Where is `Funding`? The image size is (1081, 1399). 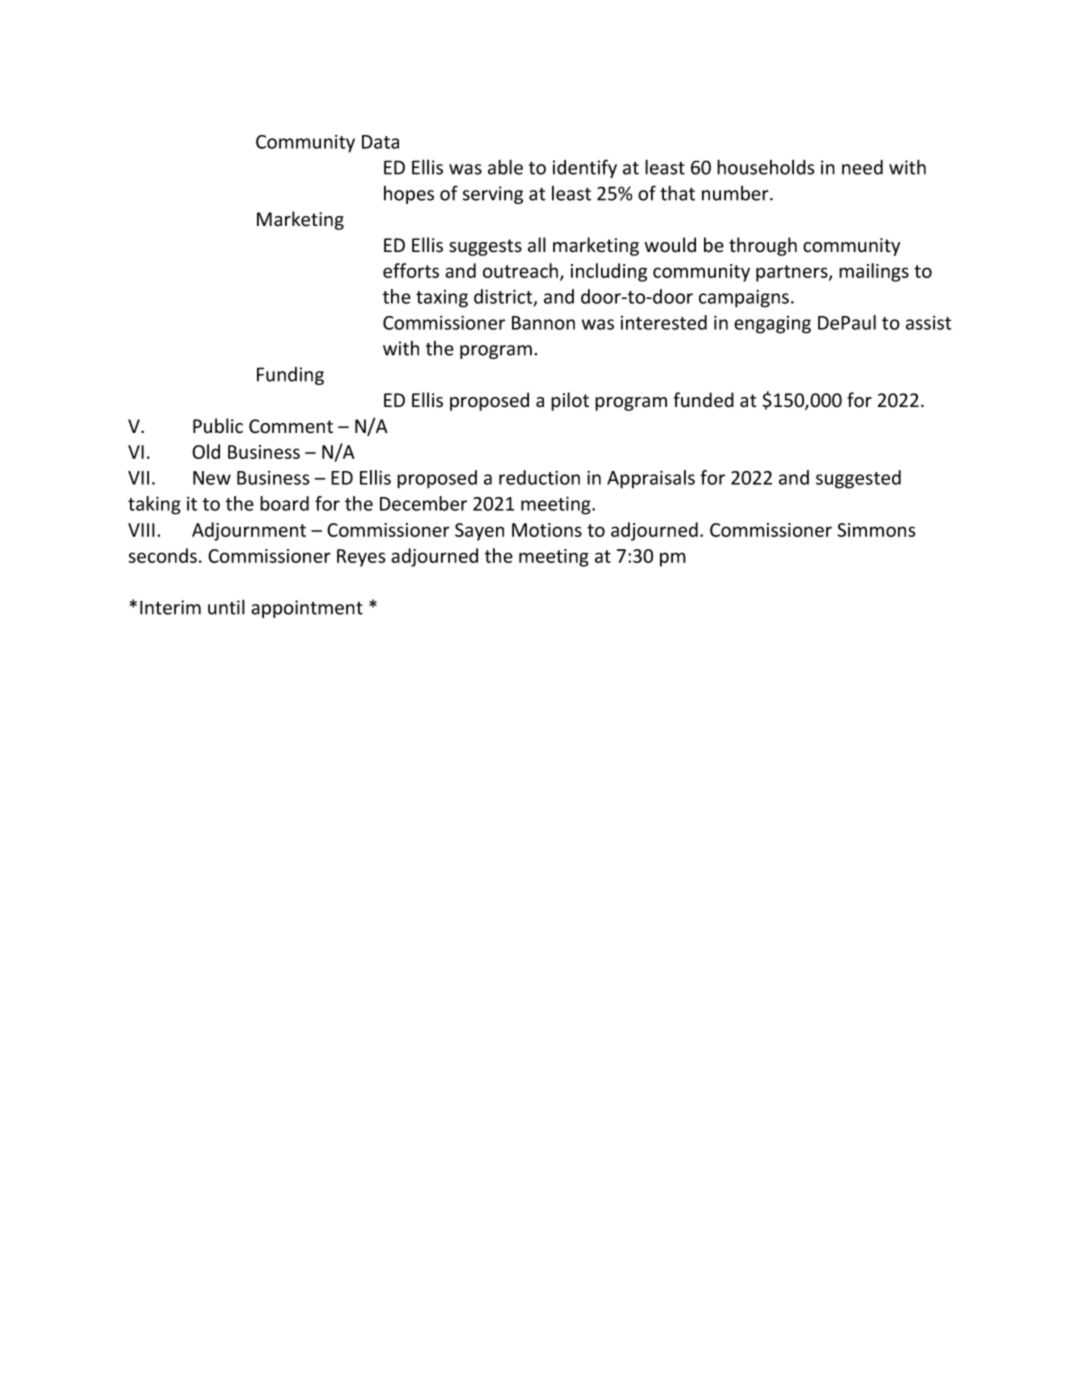 Funding is located at coordinates (290, 376).
